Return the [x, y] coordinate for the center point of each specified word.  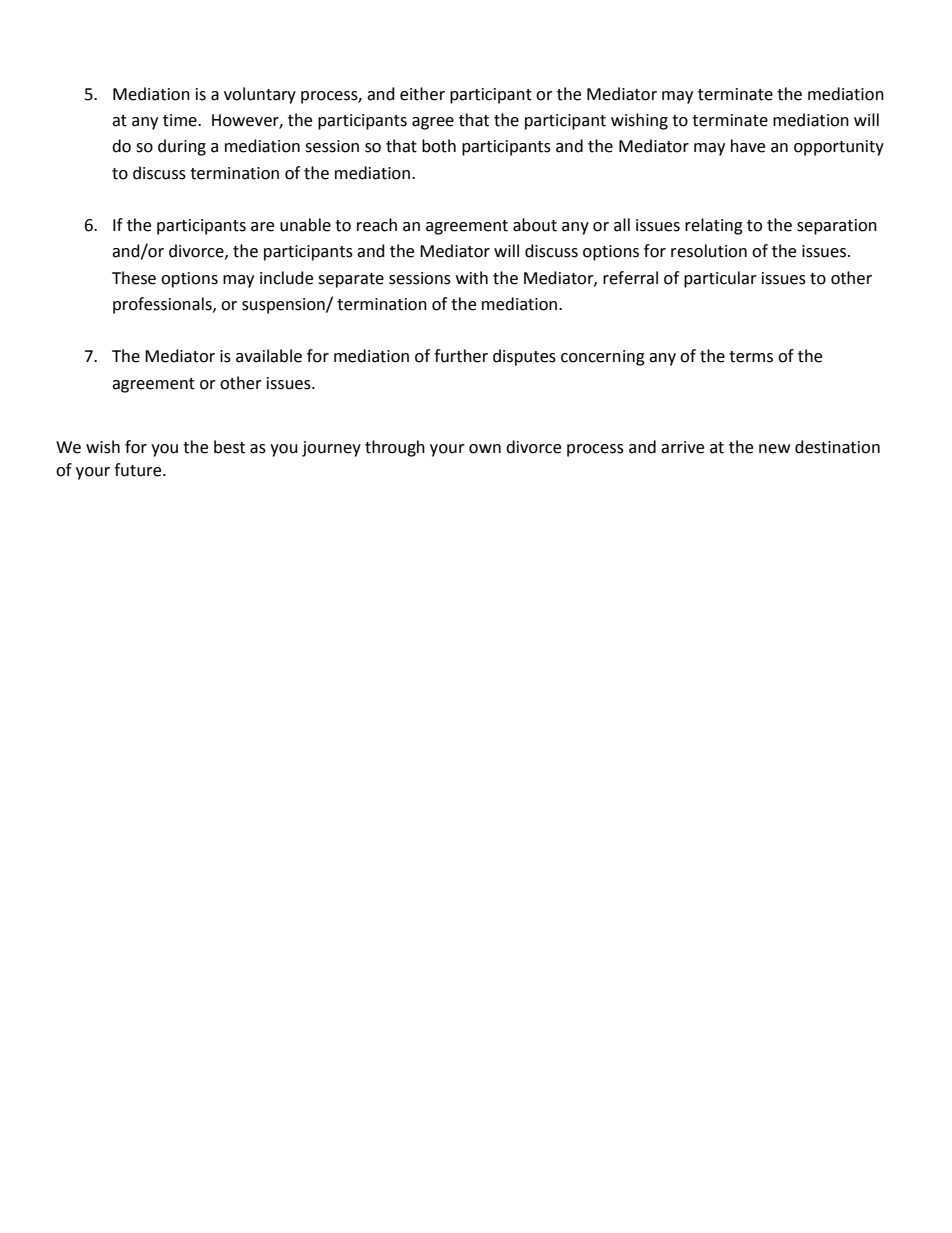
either [422, 94]
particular [720, 279]
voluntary [260, 95]
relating [714, 226]
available [269, 356]
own [485, 449]
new [774, 449]
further [461, 356]
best [229, 447]
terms [751, 357]
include [286, 278]
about [535, 225]
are [262, 227]
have [748, 146]
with [472, 278]
